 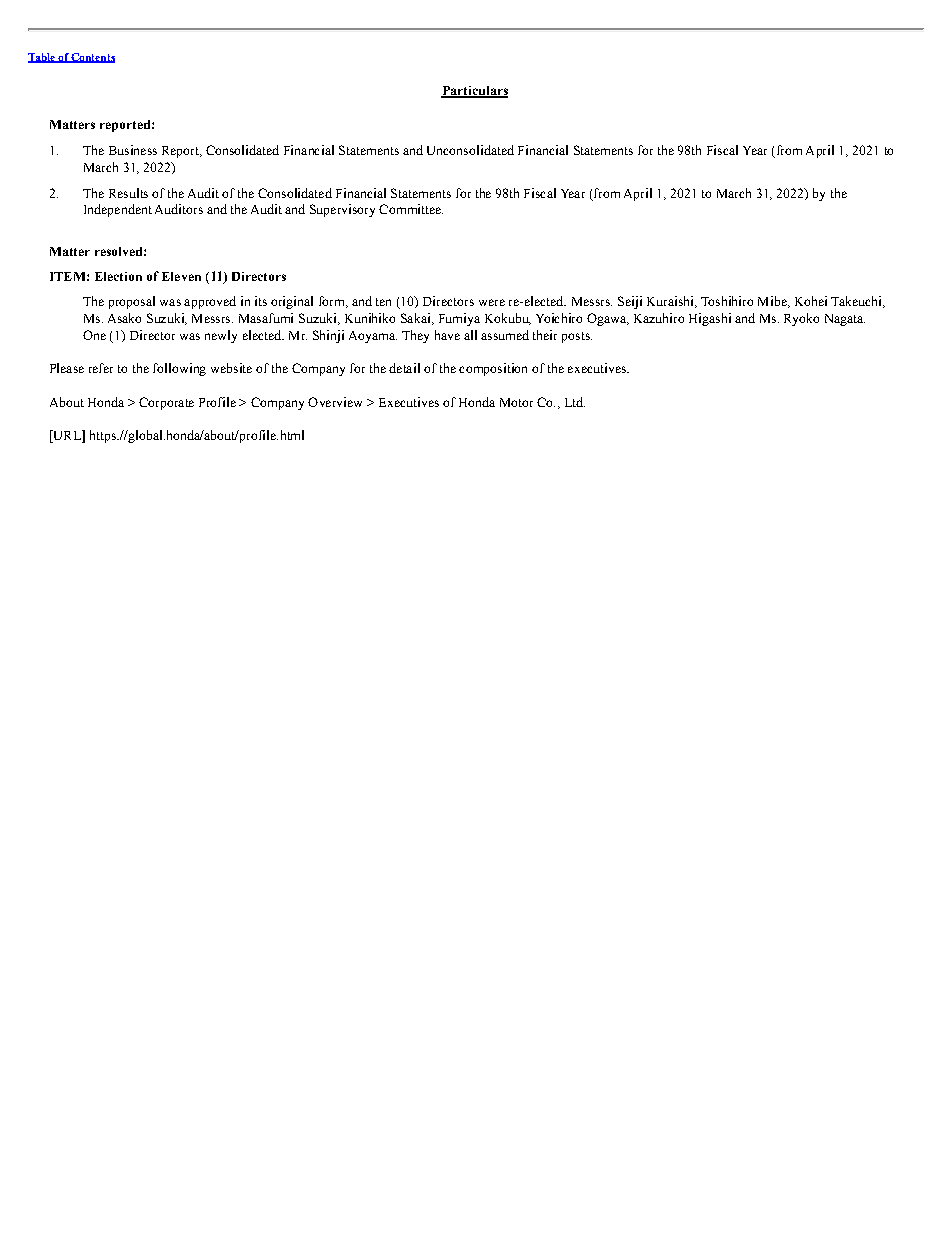 I want to click on Eleven, so click(x=181, y=276).
